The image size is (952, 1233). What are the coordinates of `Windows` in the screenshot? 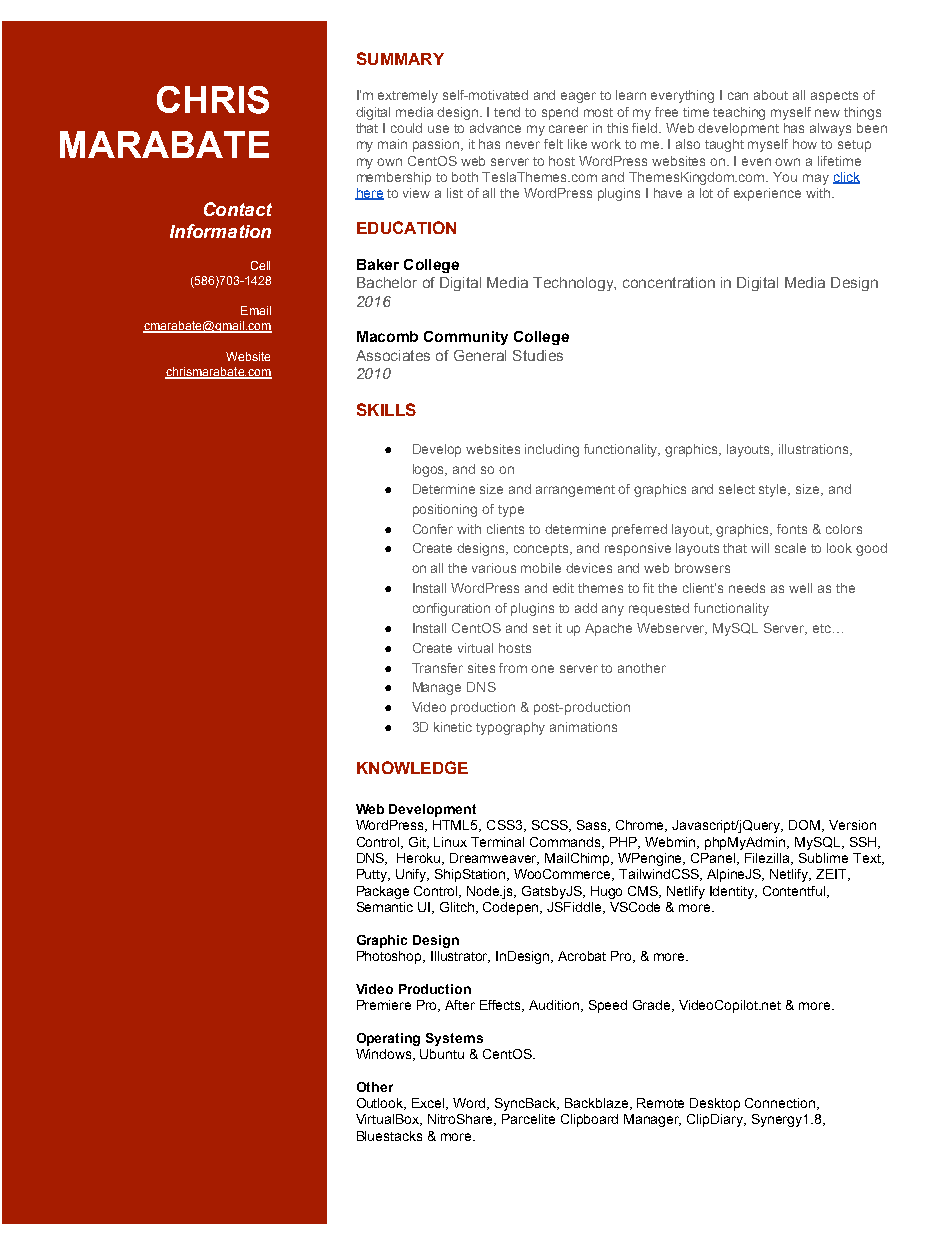 It's located at (385, 1055).
